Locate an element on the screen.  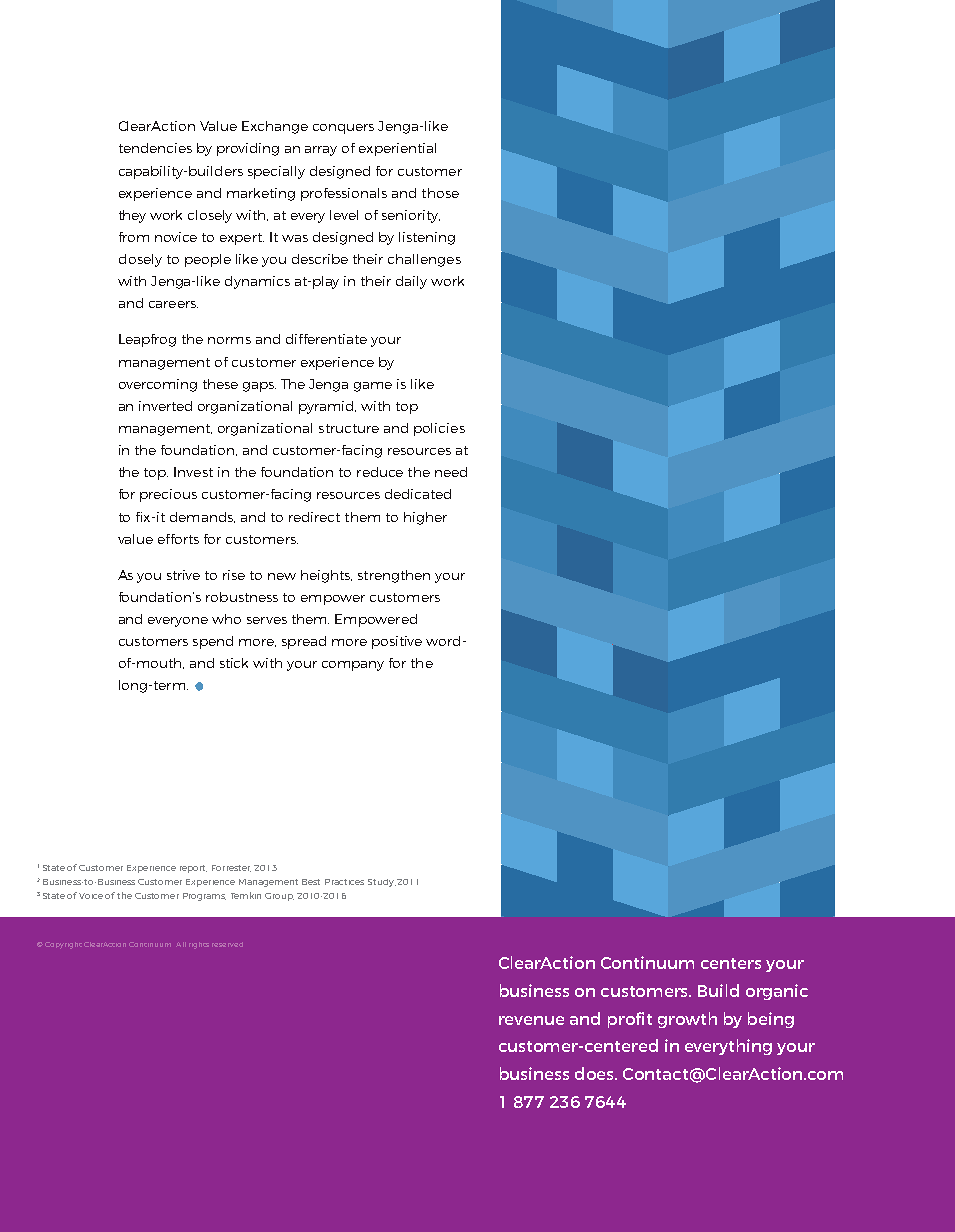
careers is located at coordinates (173, 304).
